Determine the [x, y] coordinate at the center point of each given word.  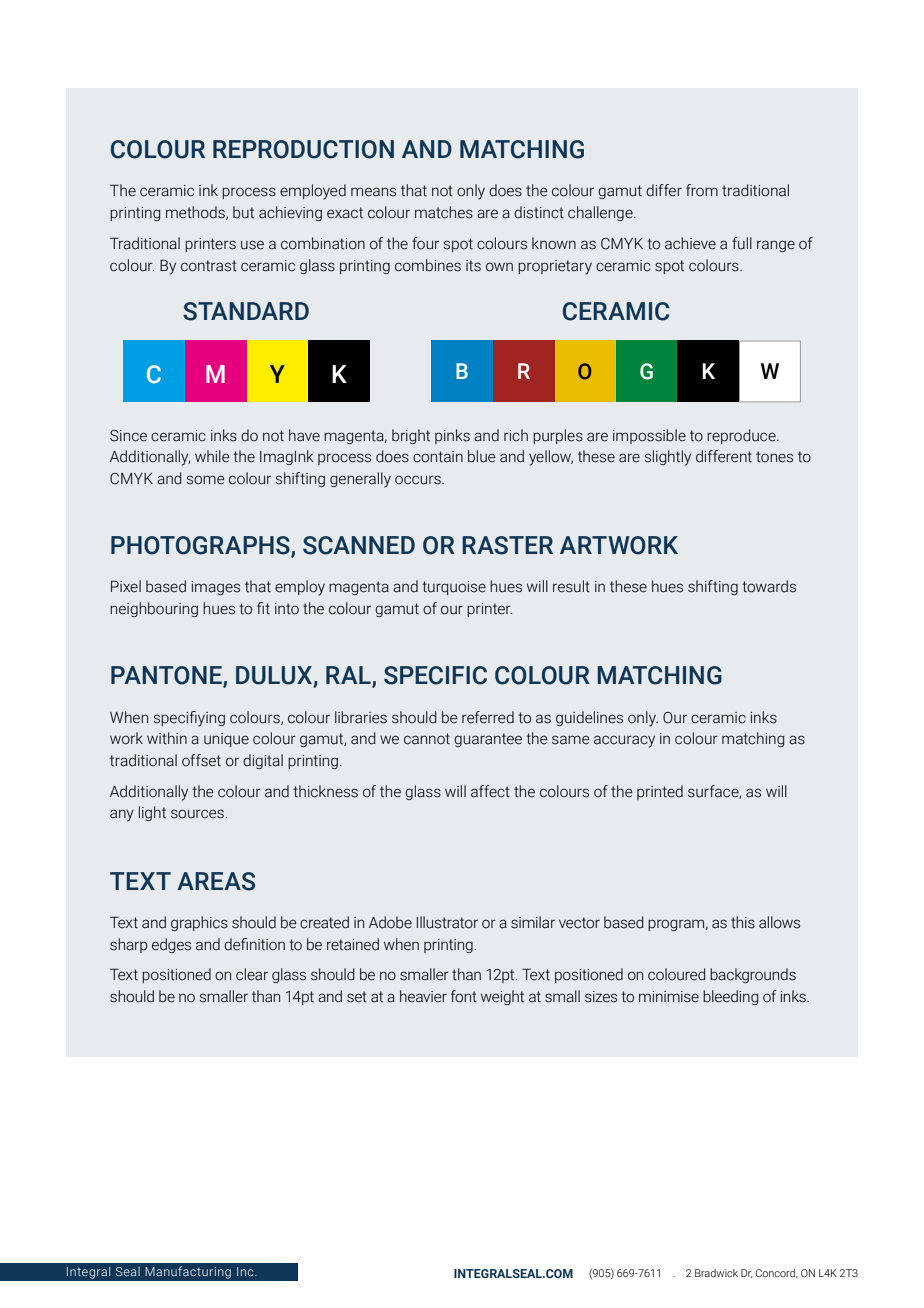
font [464, 996]
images [215, 588]
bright [411, 436]
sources [198, 814]
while [212, 456]
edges [171, 945]
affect [490, 791]
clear [252, 974]
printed [660, 792]
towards [769, 586]
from [702, 190]
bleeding [731, 997]
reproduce [742, 436]
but [243, 212]
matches [444, 212]
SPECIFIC [435, 675]
